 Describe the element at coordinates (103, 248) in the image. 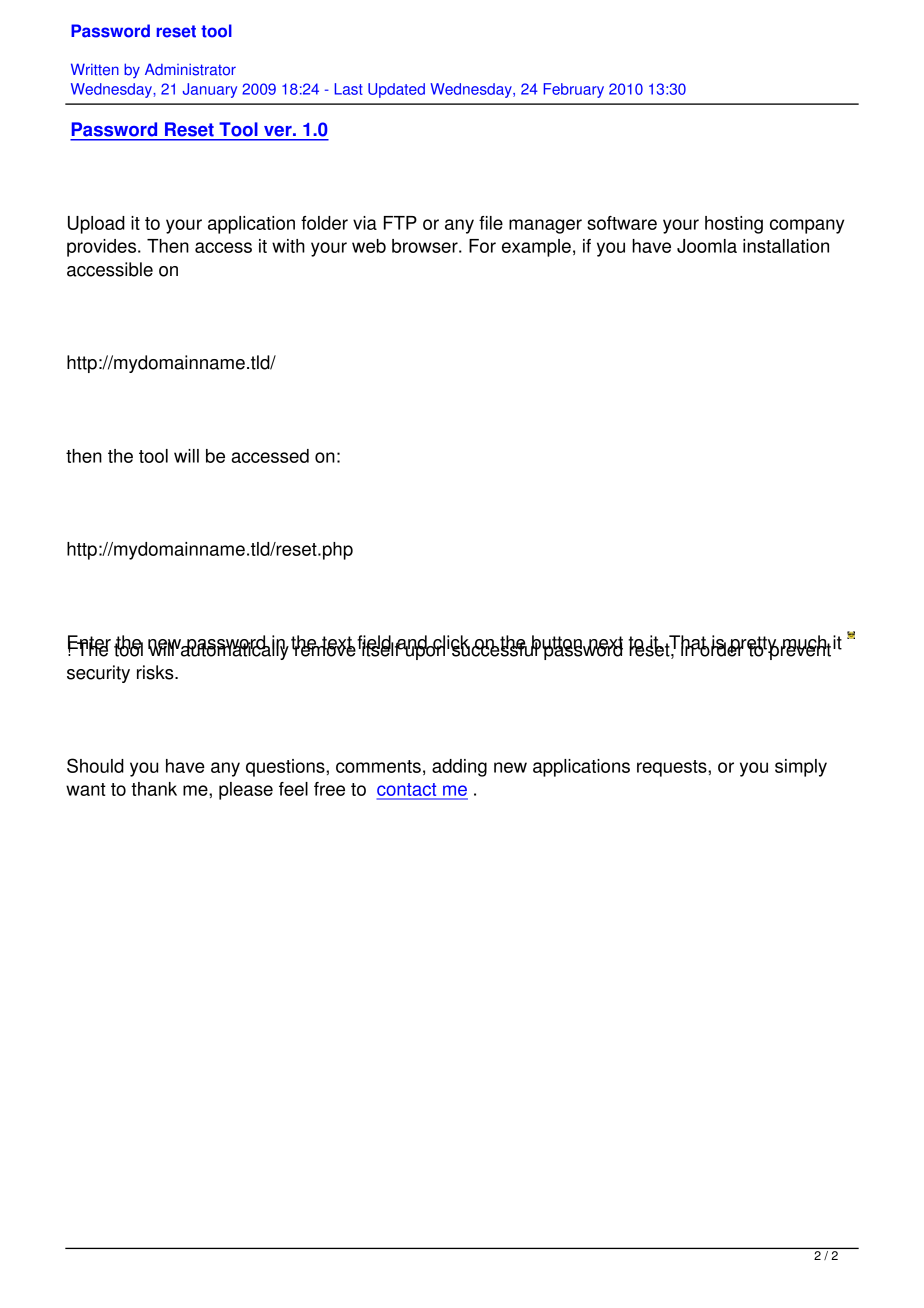

I see `provides` at that location.
